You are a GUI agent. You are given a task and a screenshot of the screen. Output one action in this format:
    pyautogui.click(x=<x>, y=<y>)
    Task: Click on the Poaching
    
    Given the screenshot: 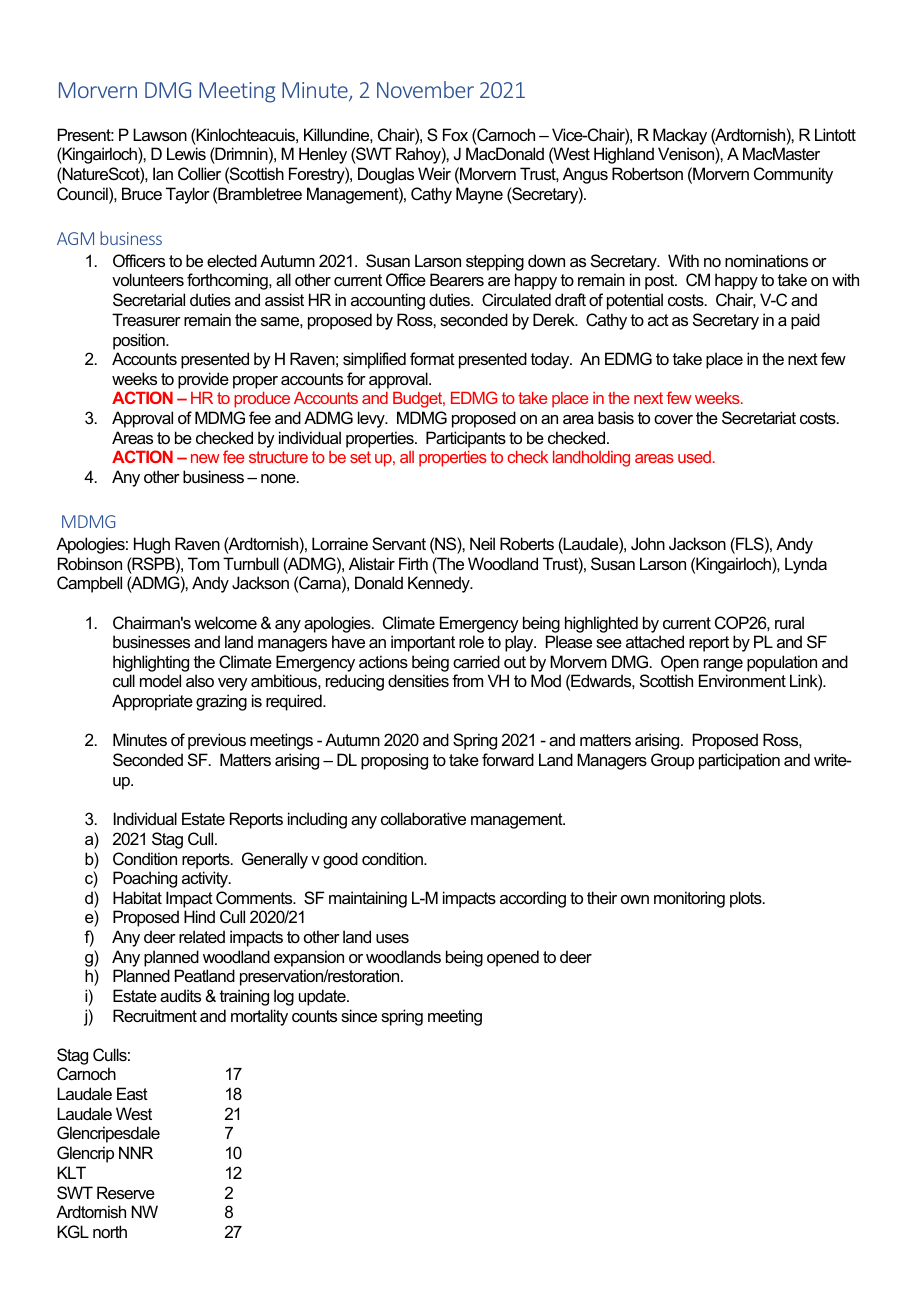 What is the action you would take?
    pyautogui.click(x=145, y=879)
